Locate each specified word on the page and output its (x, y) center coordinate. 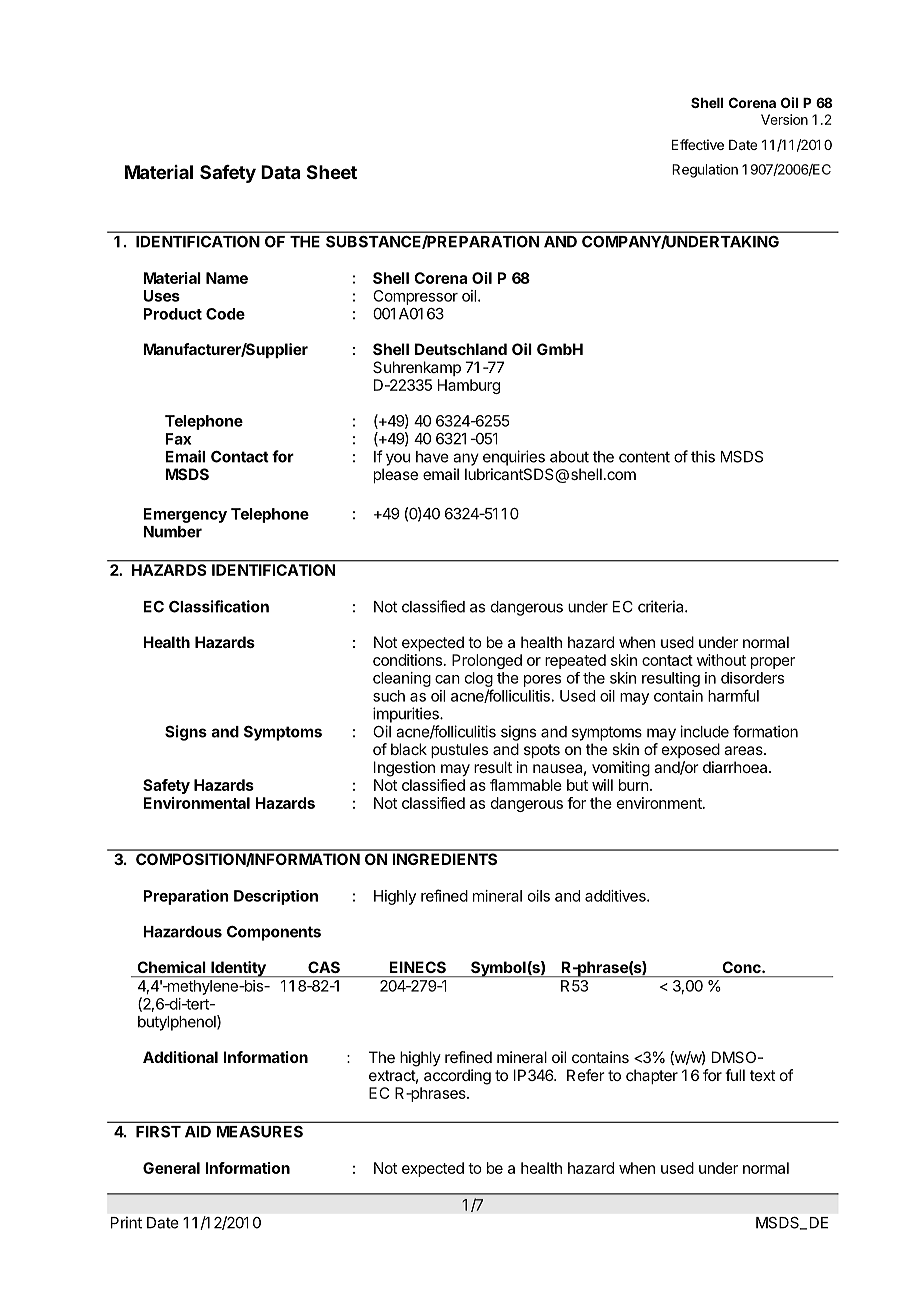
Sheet (332, 172)
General (171, 1168)
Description (276, 897)
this (703, 456)
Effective (698, 144)
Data (280, 172)
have (432, 457)
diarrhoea (736, 767)
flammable (526, 785)
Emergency (185, 515)
